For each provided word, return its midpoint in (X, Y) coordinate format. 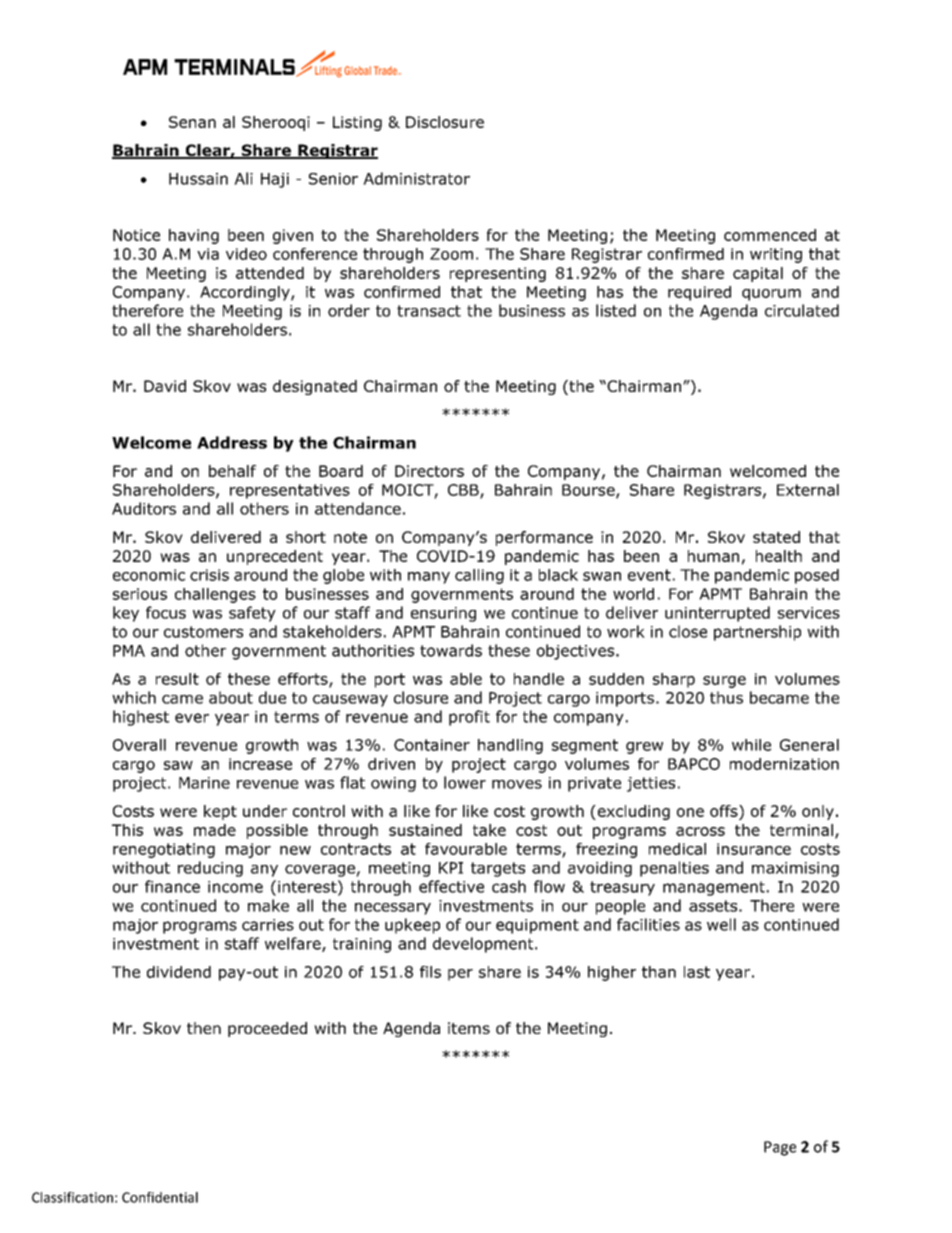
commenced (770, 235)
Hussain (198, 179)
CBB (464, 491)
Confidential (160, 1197)
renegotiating (164, 850)
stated (776, 537)
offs (725, 811)
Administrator (416, 178)
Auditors (144, 508)
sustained (425, 830)
